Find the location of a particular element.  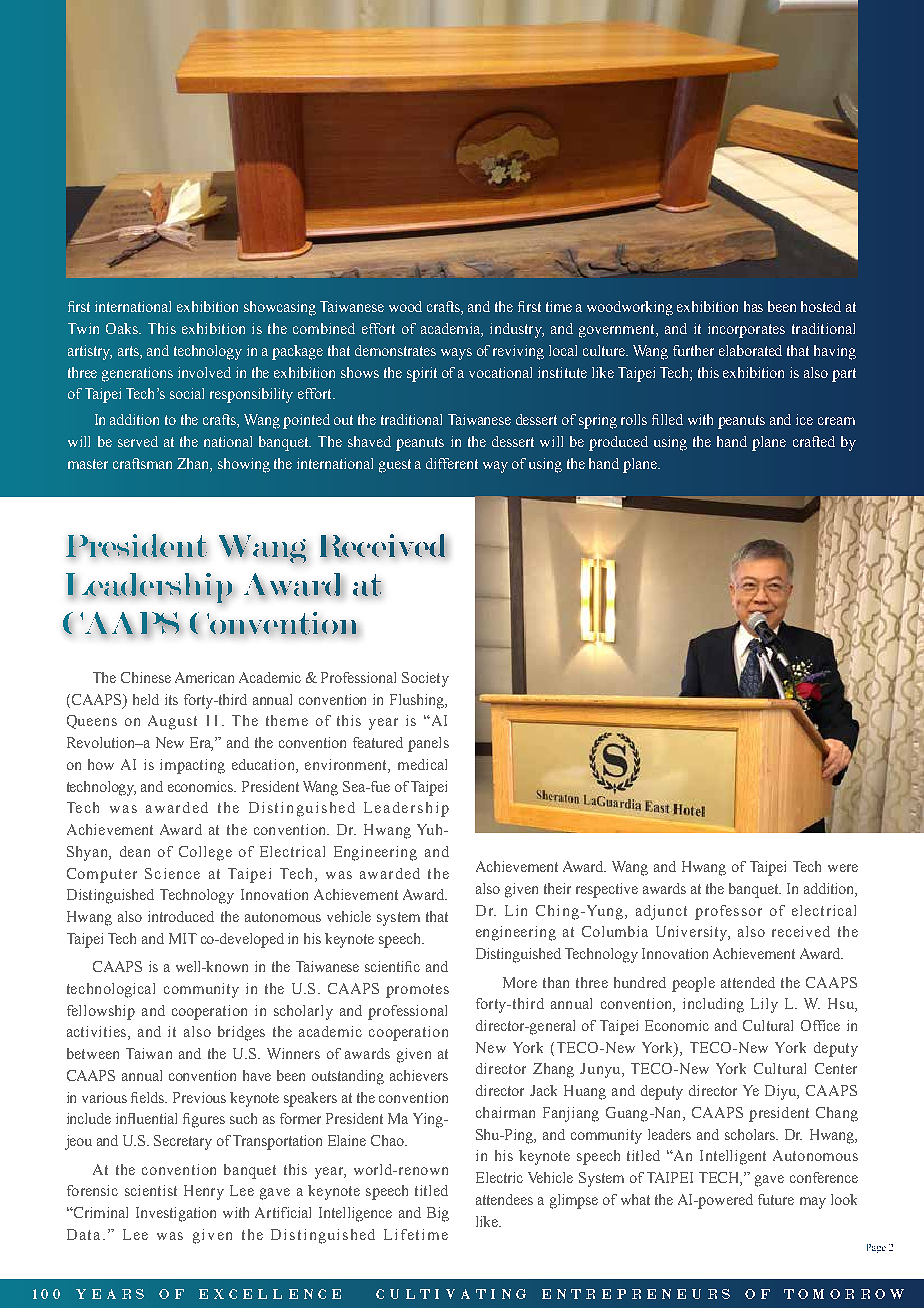

Oaks is located at coordinates (123, 328).
